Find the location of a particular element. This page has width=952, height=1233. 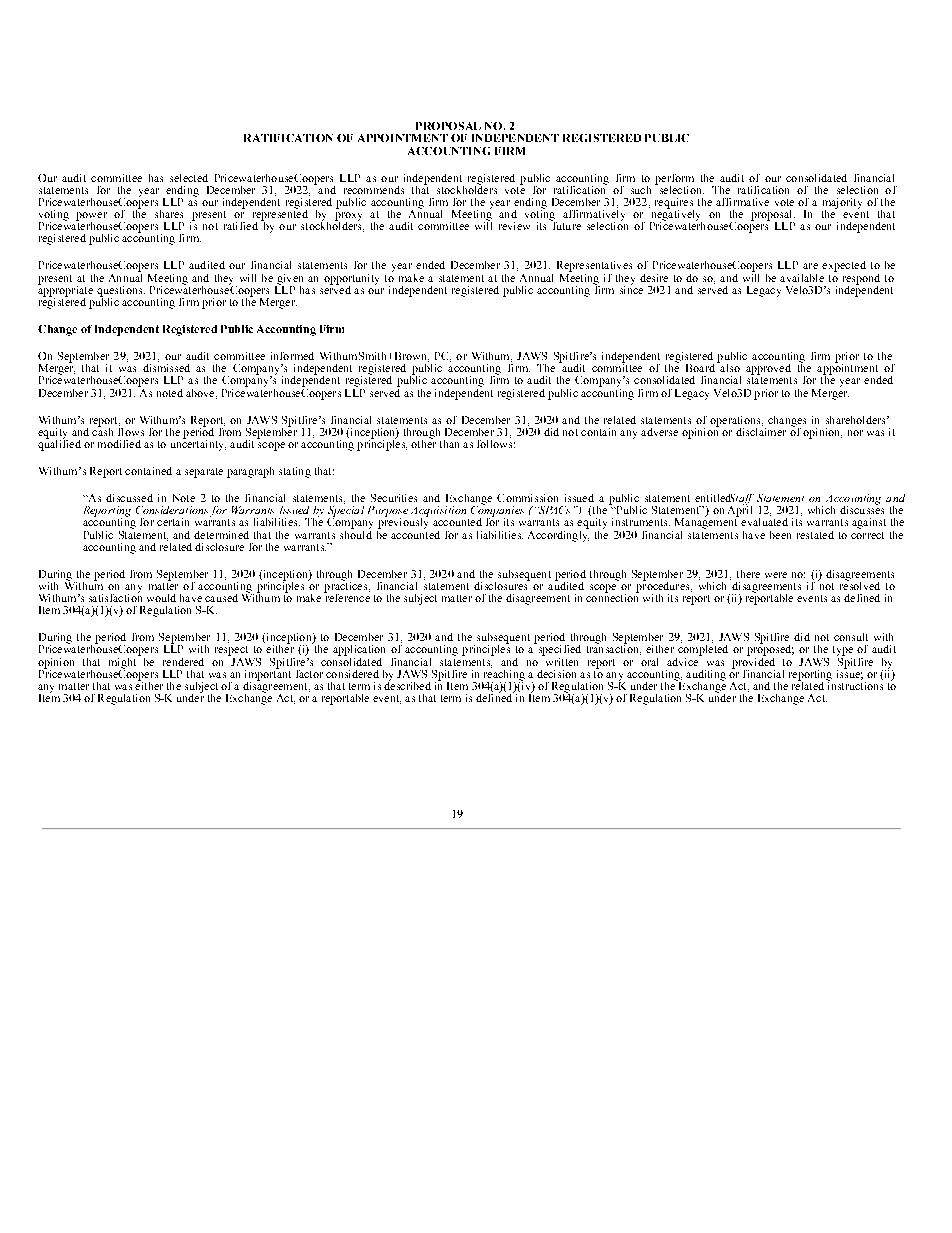

majority is located at coordinates (842, 204).
